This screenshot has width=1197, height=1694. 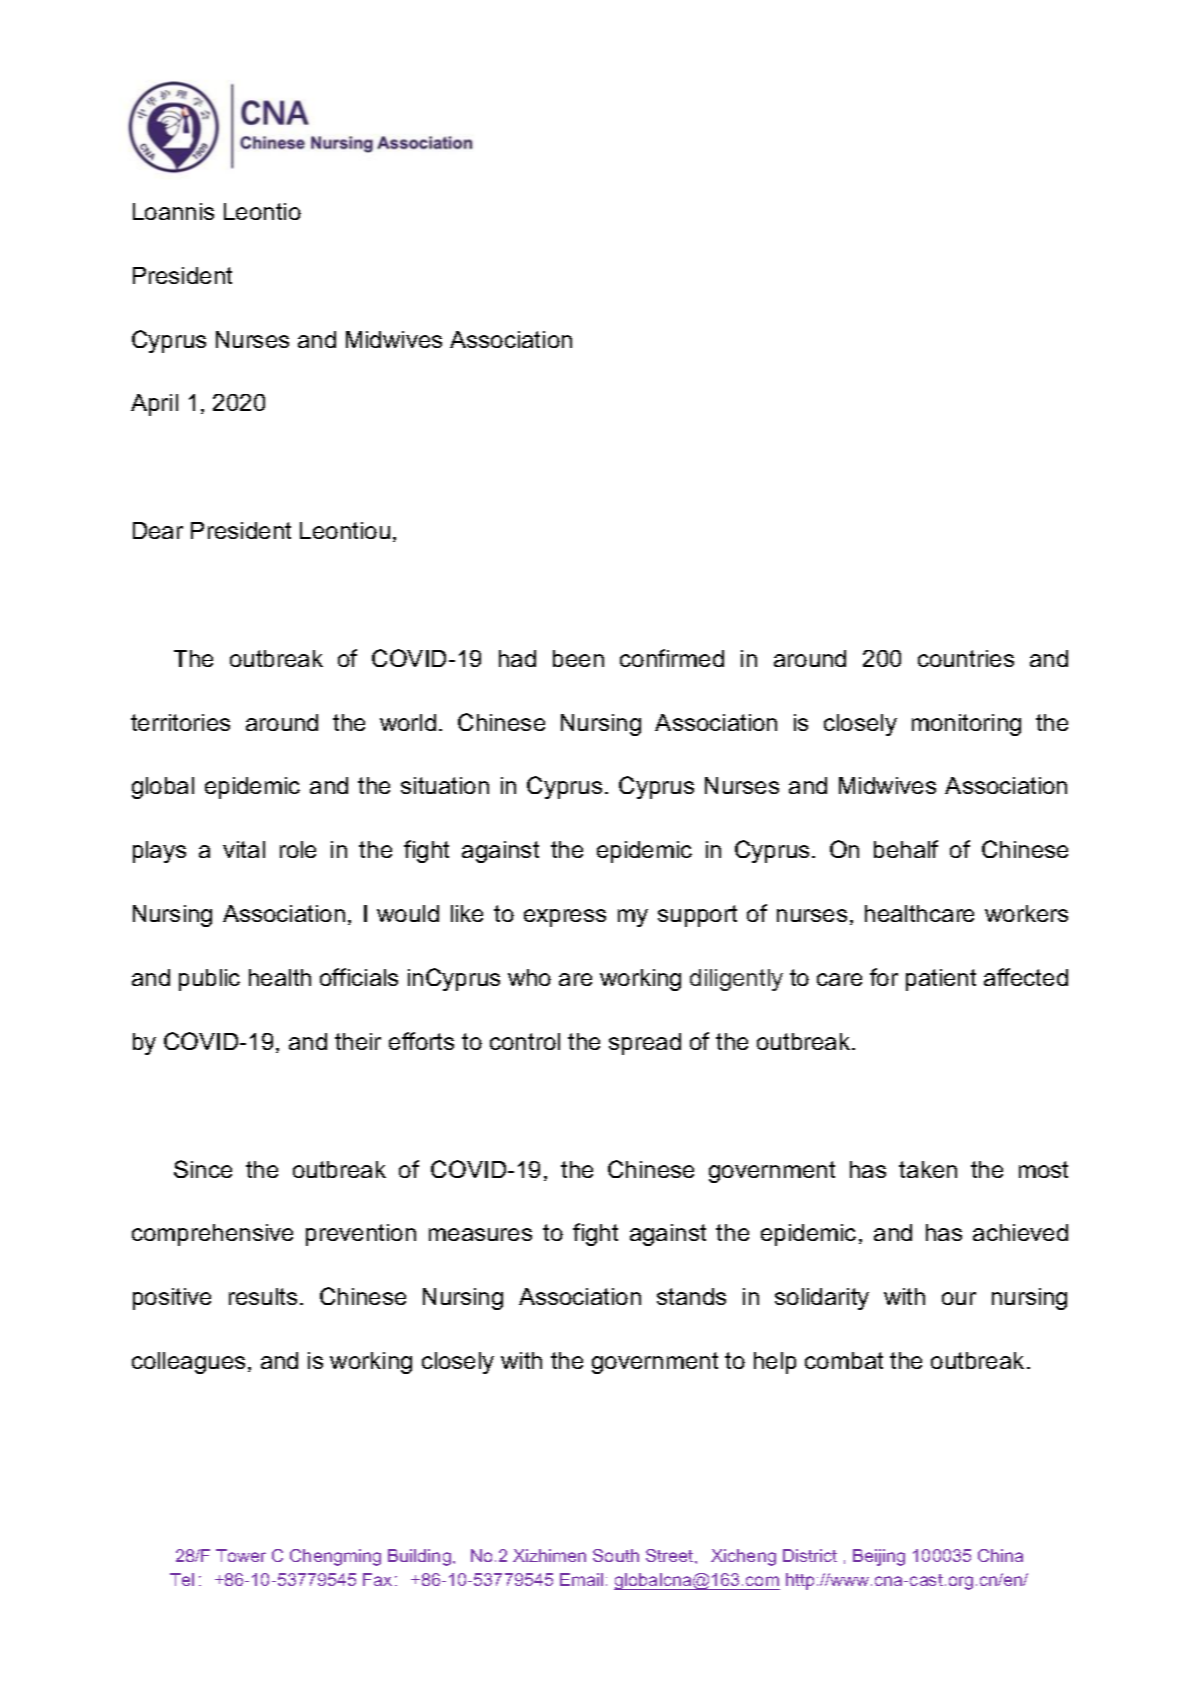 What do you see at coordinates (691, 1296) in the screenshot?
I see `stands` at bounding box center [691, 1296].
